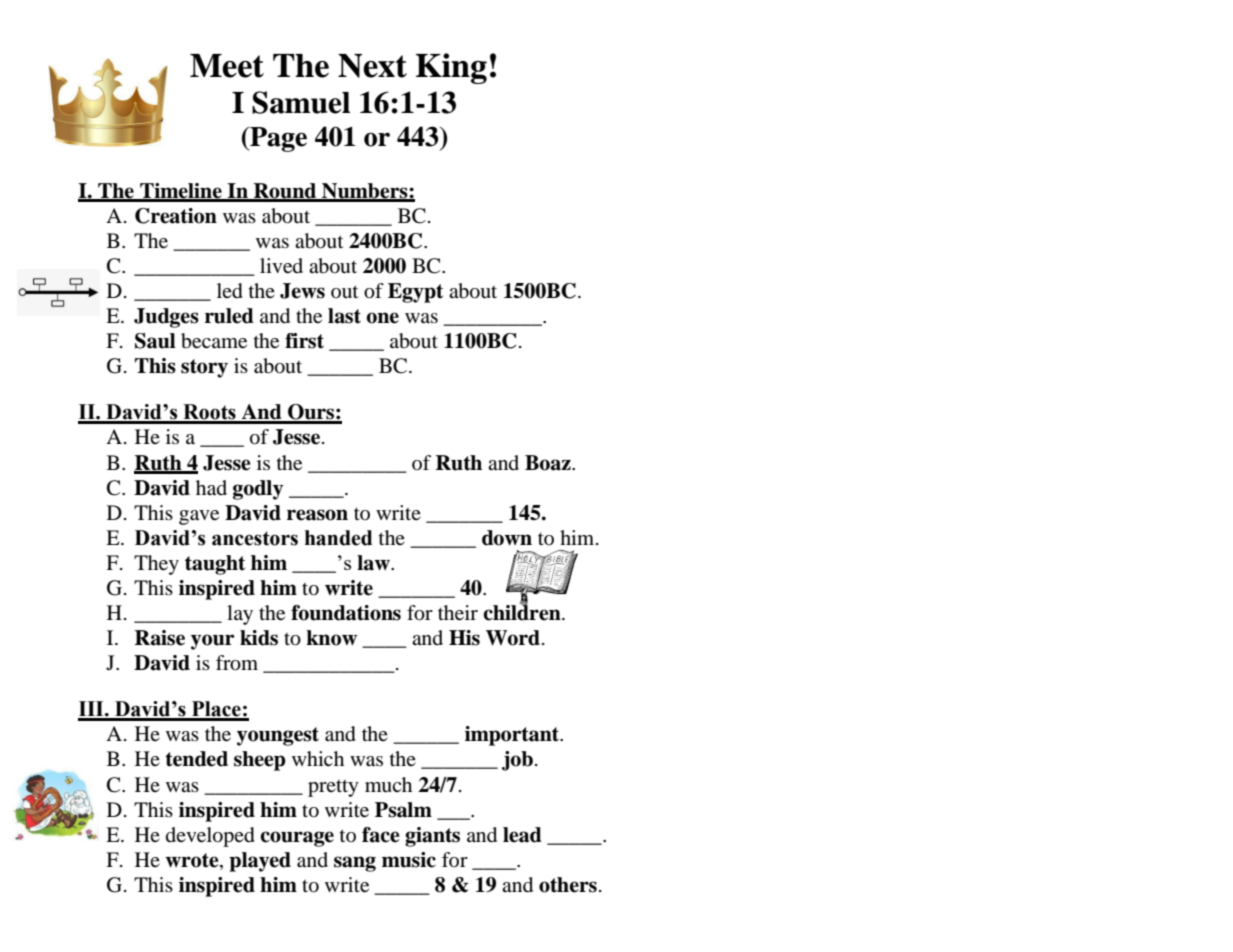 The image size is (1233, 952). I want to click on King, so click(451, 68).
